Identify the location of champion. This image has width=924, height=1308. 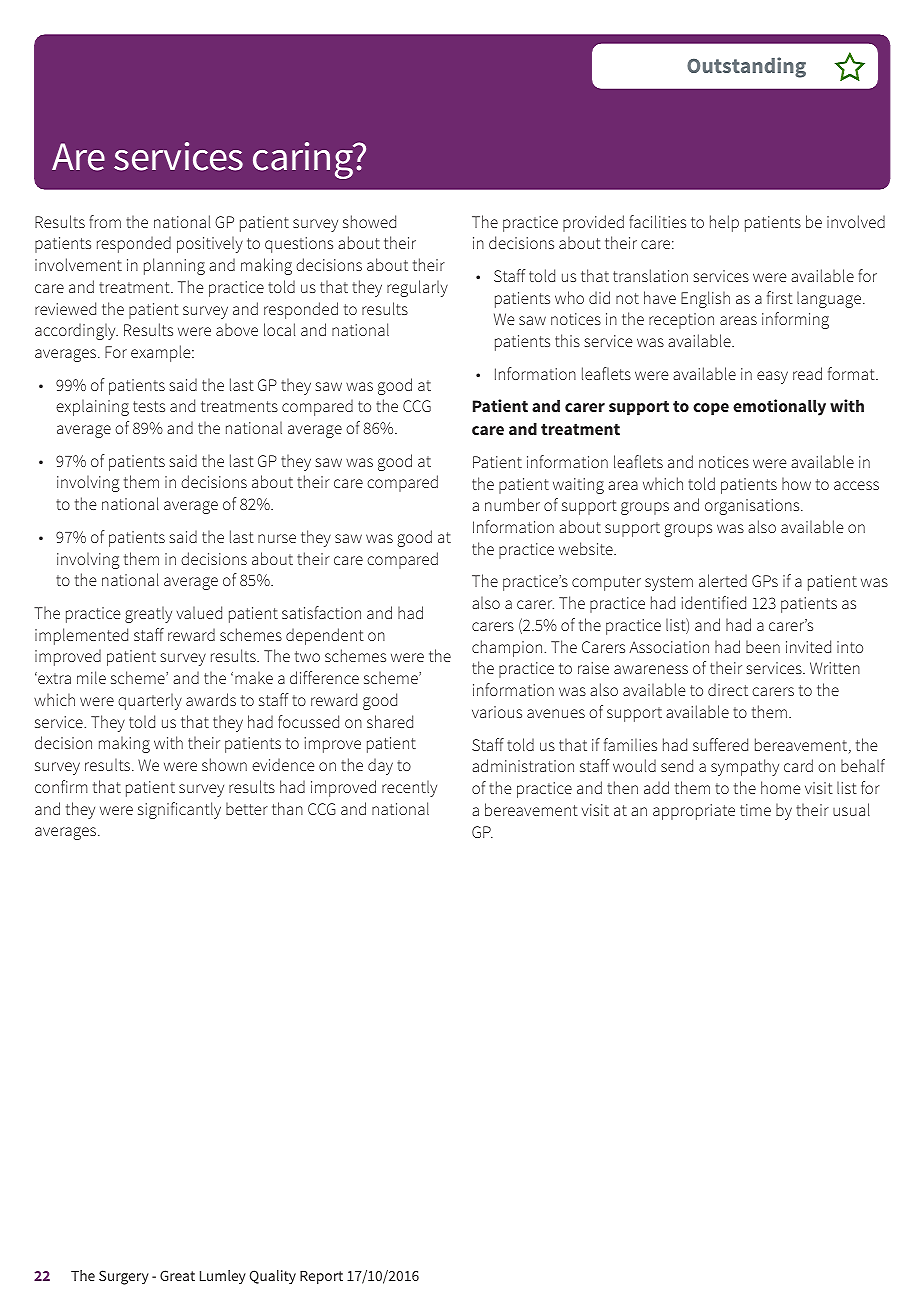
(508, 648).
